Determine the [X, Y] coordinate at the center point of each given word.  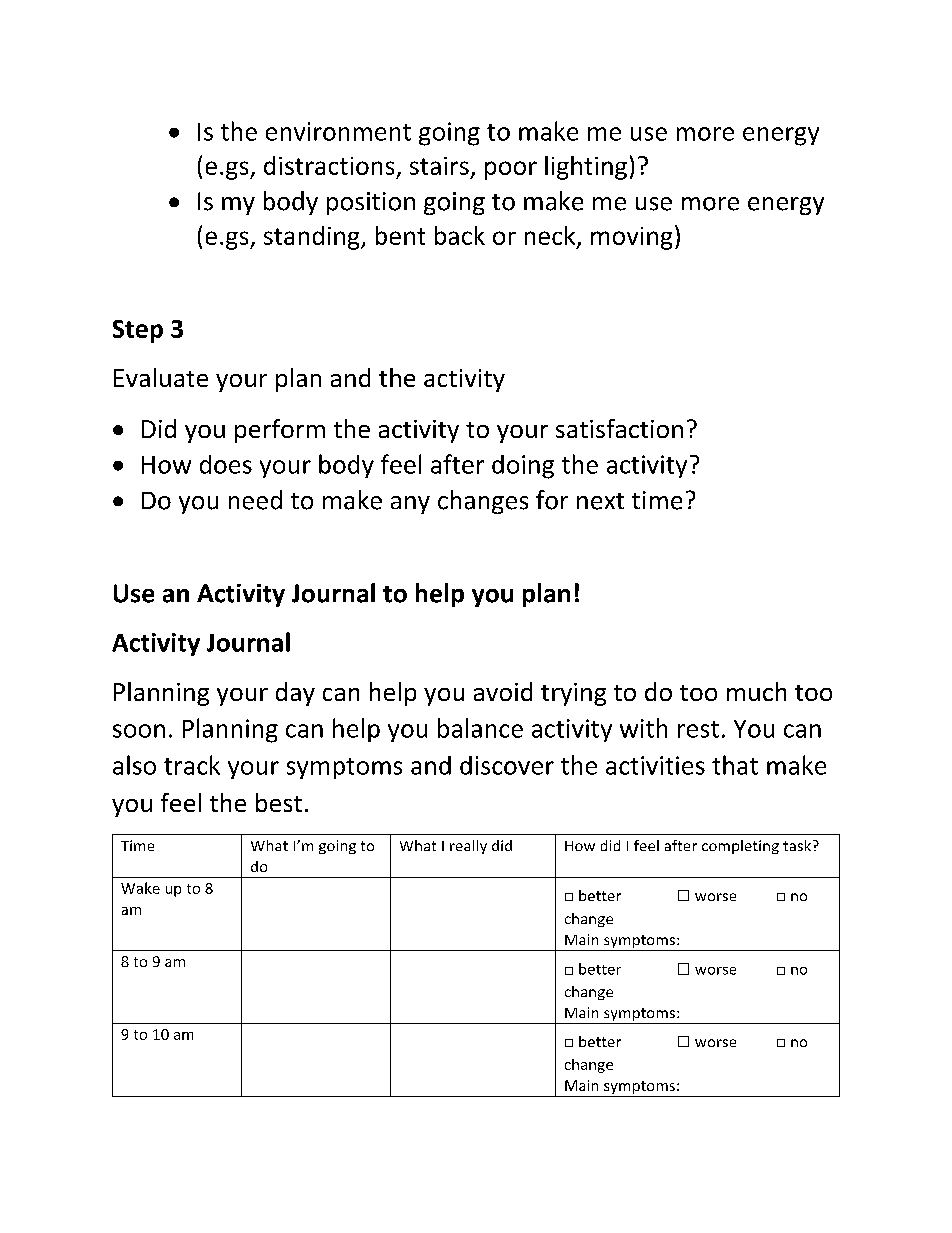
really [468, 847]
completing [740, 847]
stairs [439, 166]
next [600, 501]
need [255, 500]
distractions [329, 165]
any [410, 505]
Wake [140, 888]
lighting [586, 168]
